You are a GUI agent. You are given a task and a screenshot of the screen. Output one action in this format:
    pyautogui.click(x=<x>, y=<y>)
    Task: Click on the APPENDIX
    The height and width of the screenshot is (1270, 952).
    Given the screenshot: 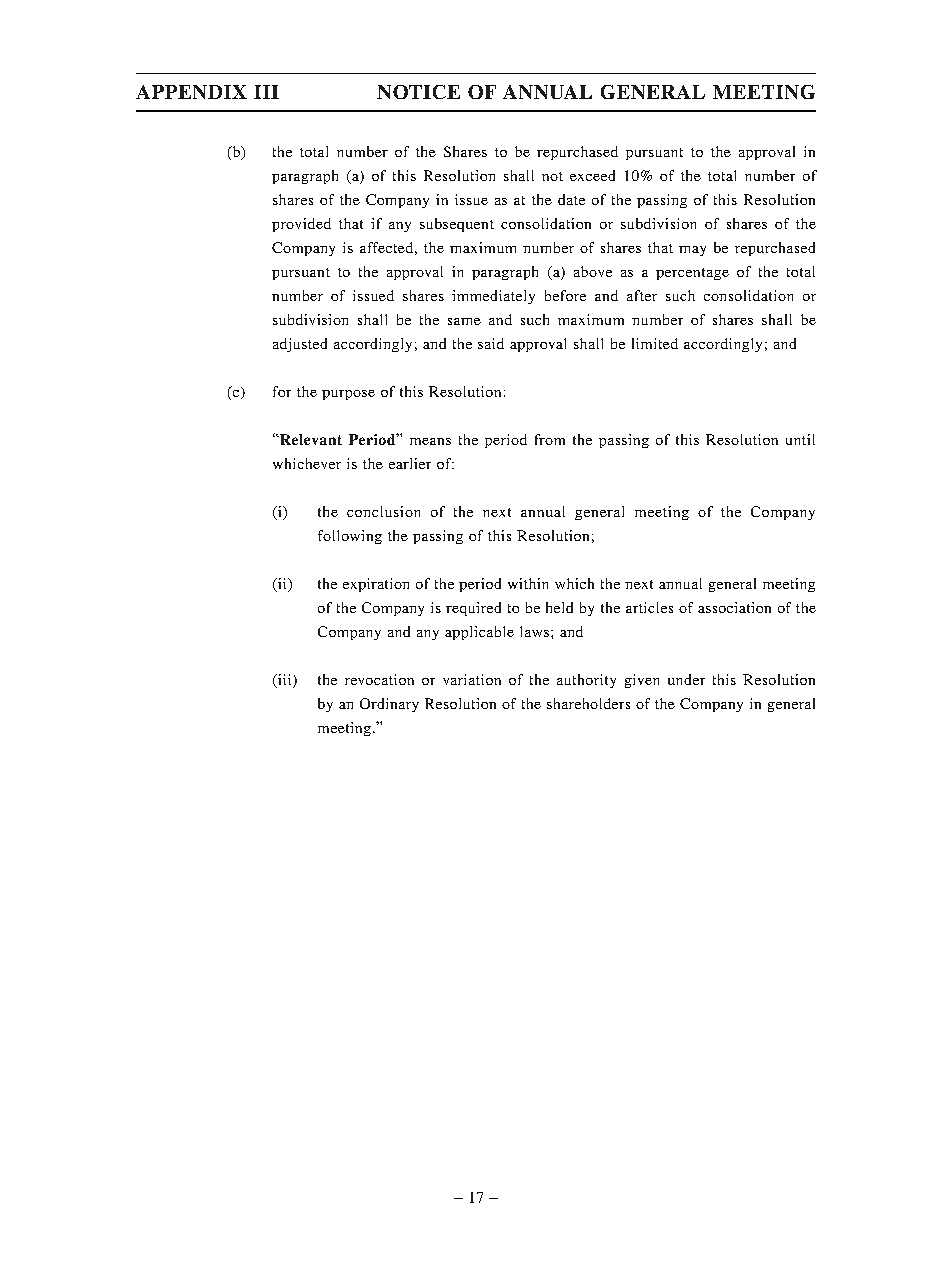 What is the action you would take?
    pyautogui.click(x=191, y=92)
